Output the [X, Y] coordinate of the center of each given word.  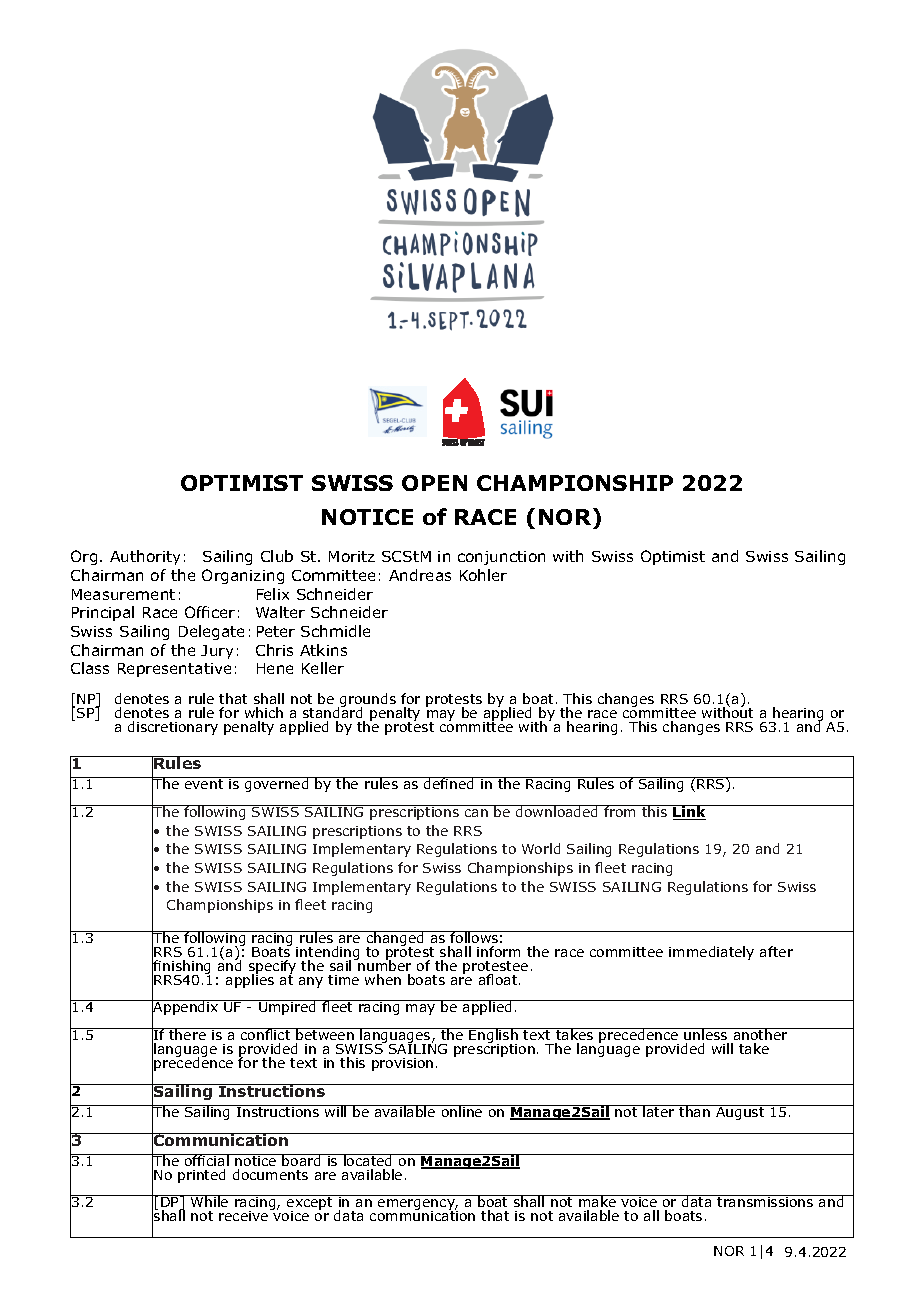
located [368, 1160]
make [597, 1203]
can [476, 813]
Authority [145, 557]
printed [201, 1176]
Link [690, 812]
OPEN [434, 483]
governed [277, 784]
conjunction [501, 558]
